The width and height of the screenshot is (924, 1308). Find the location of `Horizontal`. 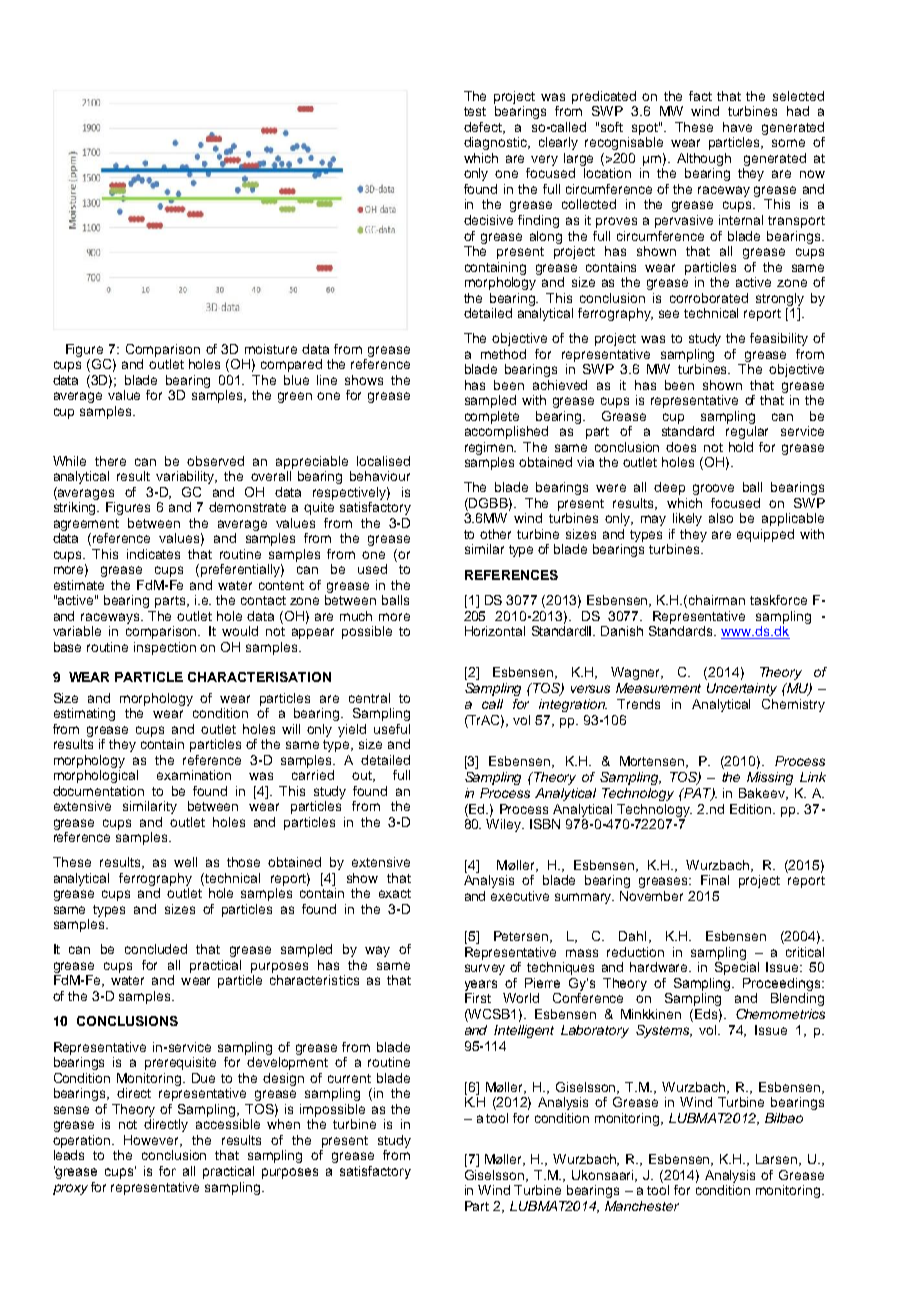

Horizontal is located at coordinates (495, 631).
